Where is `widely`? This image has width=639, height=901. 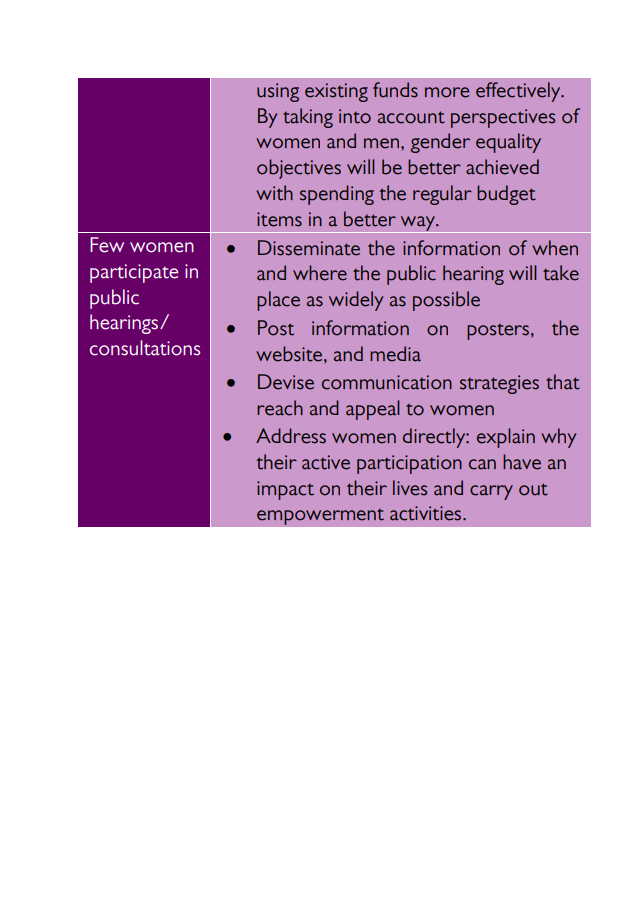 widely is located at coordinates (356, 301).
